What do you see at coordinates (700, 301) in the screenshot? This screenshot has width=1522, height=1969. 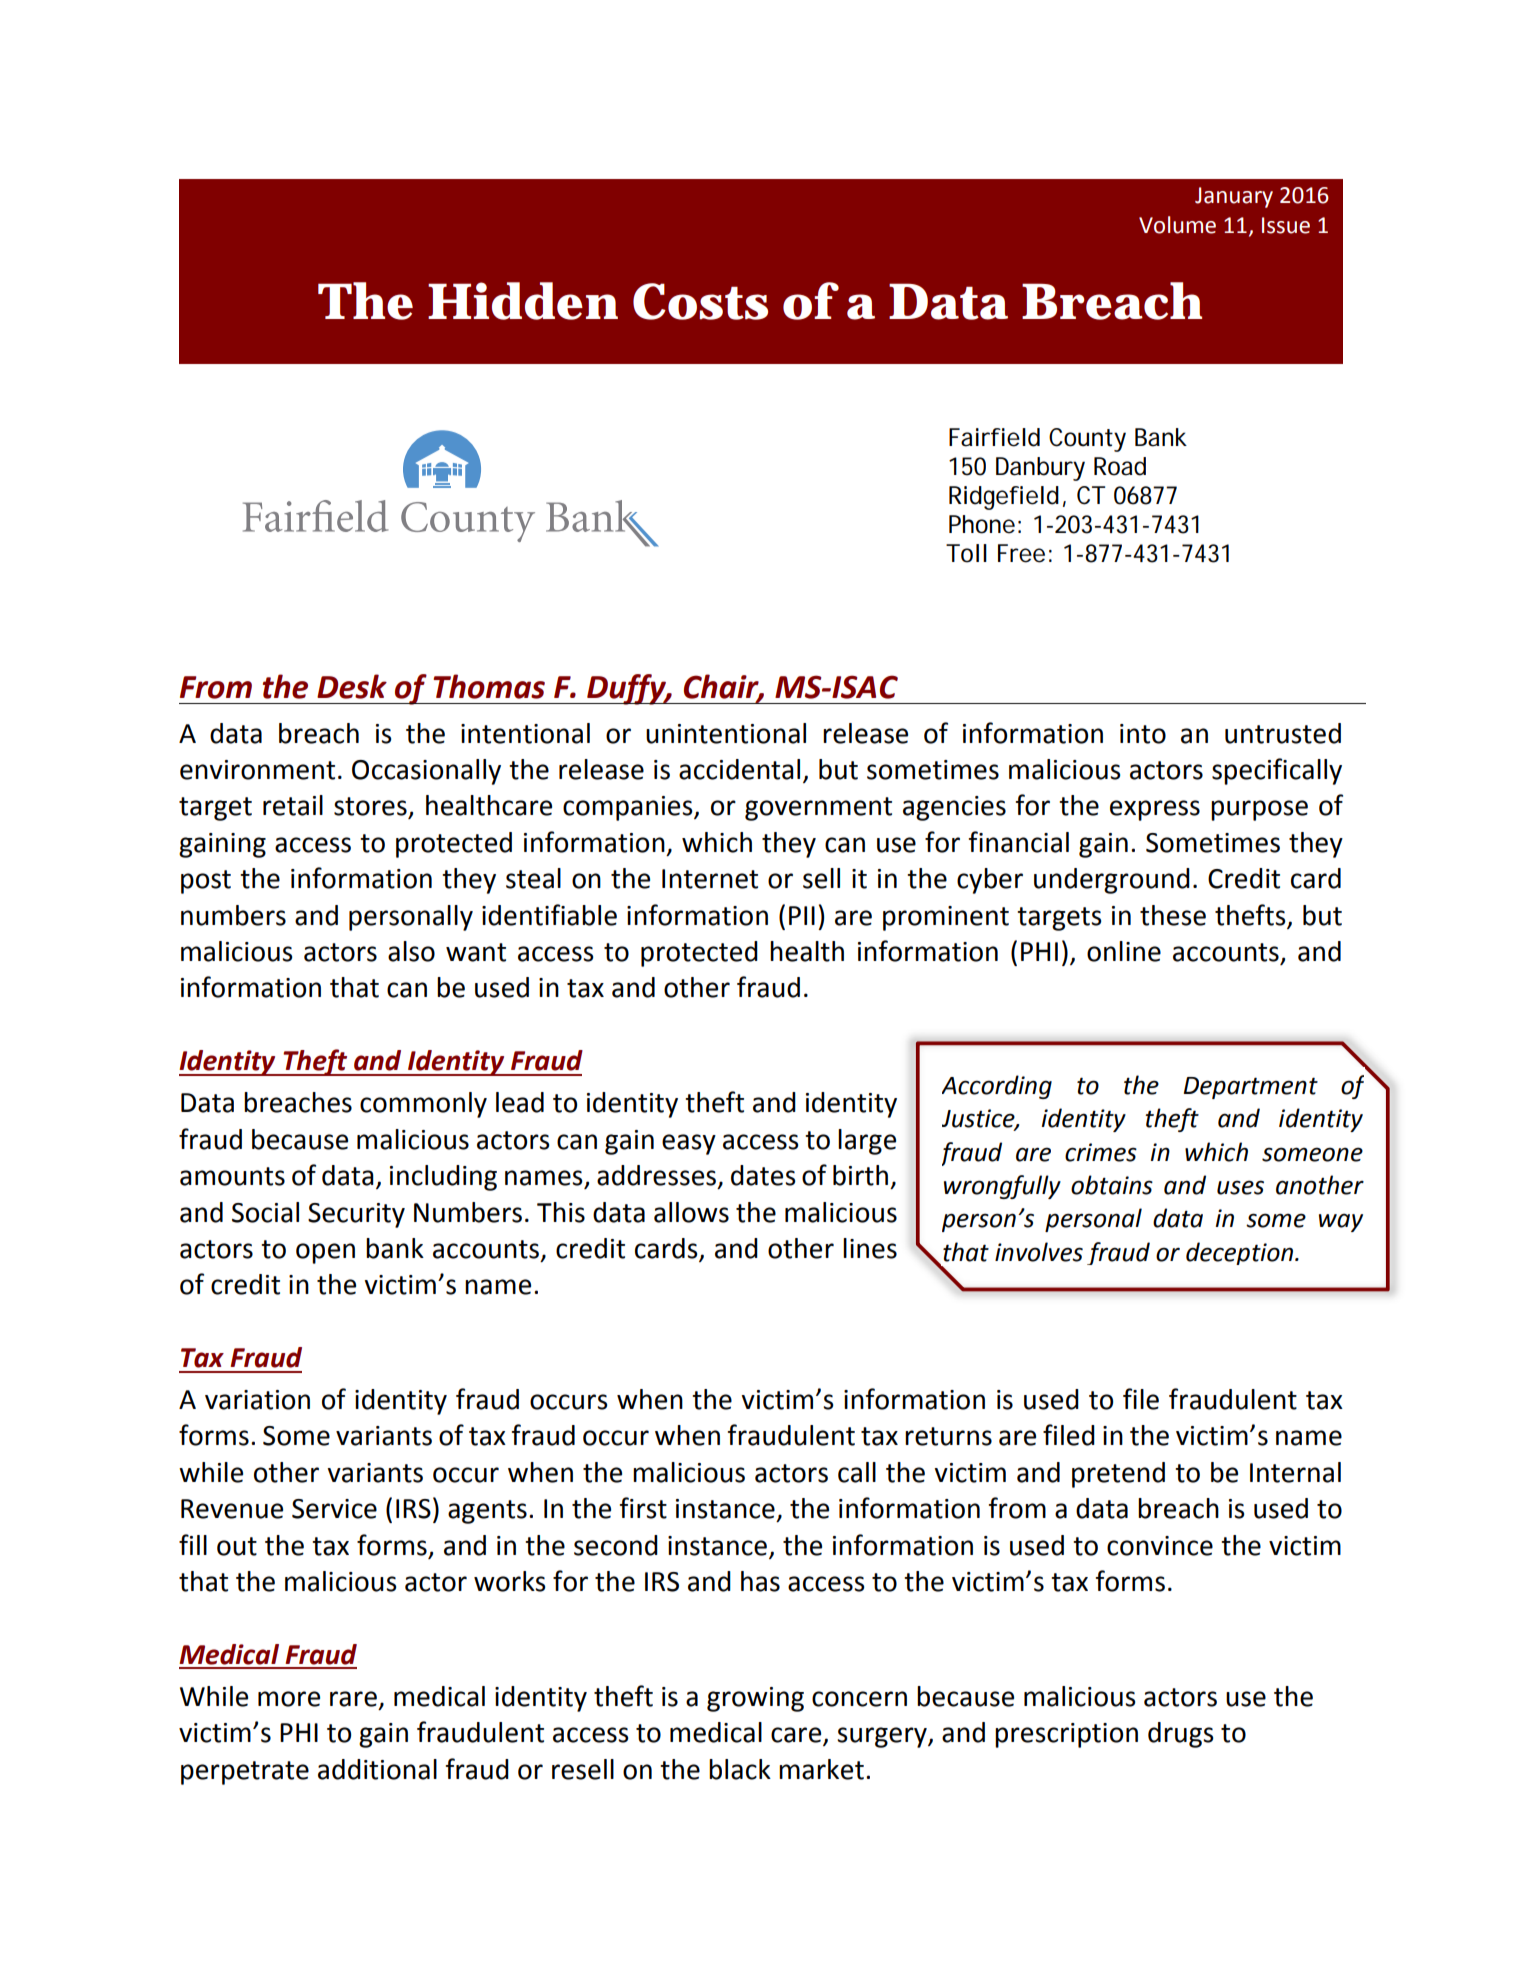 I see `Costs` at bounding box center [700, 301].
